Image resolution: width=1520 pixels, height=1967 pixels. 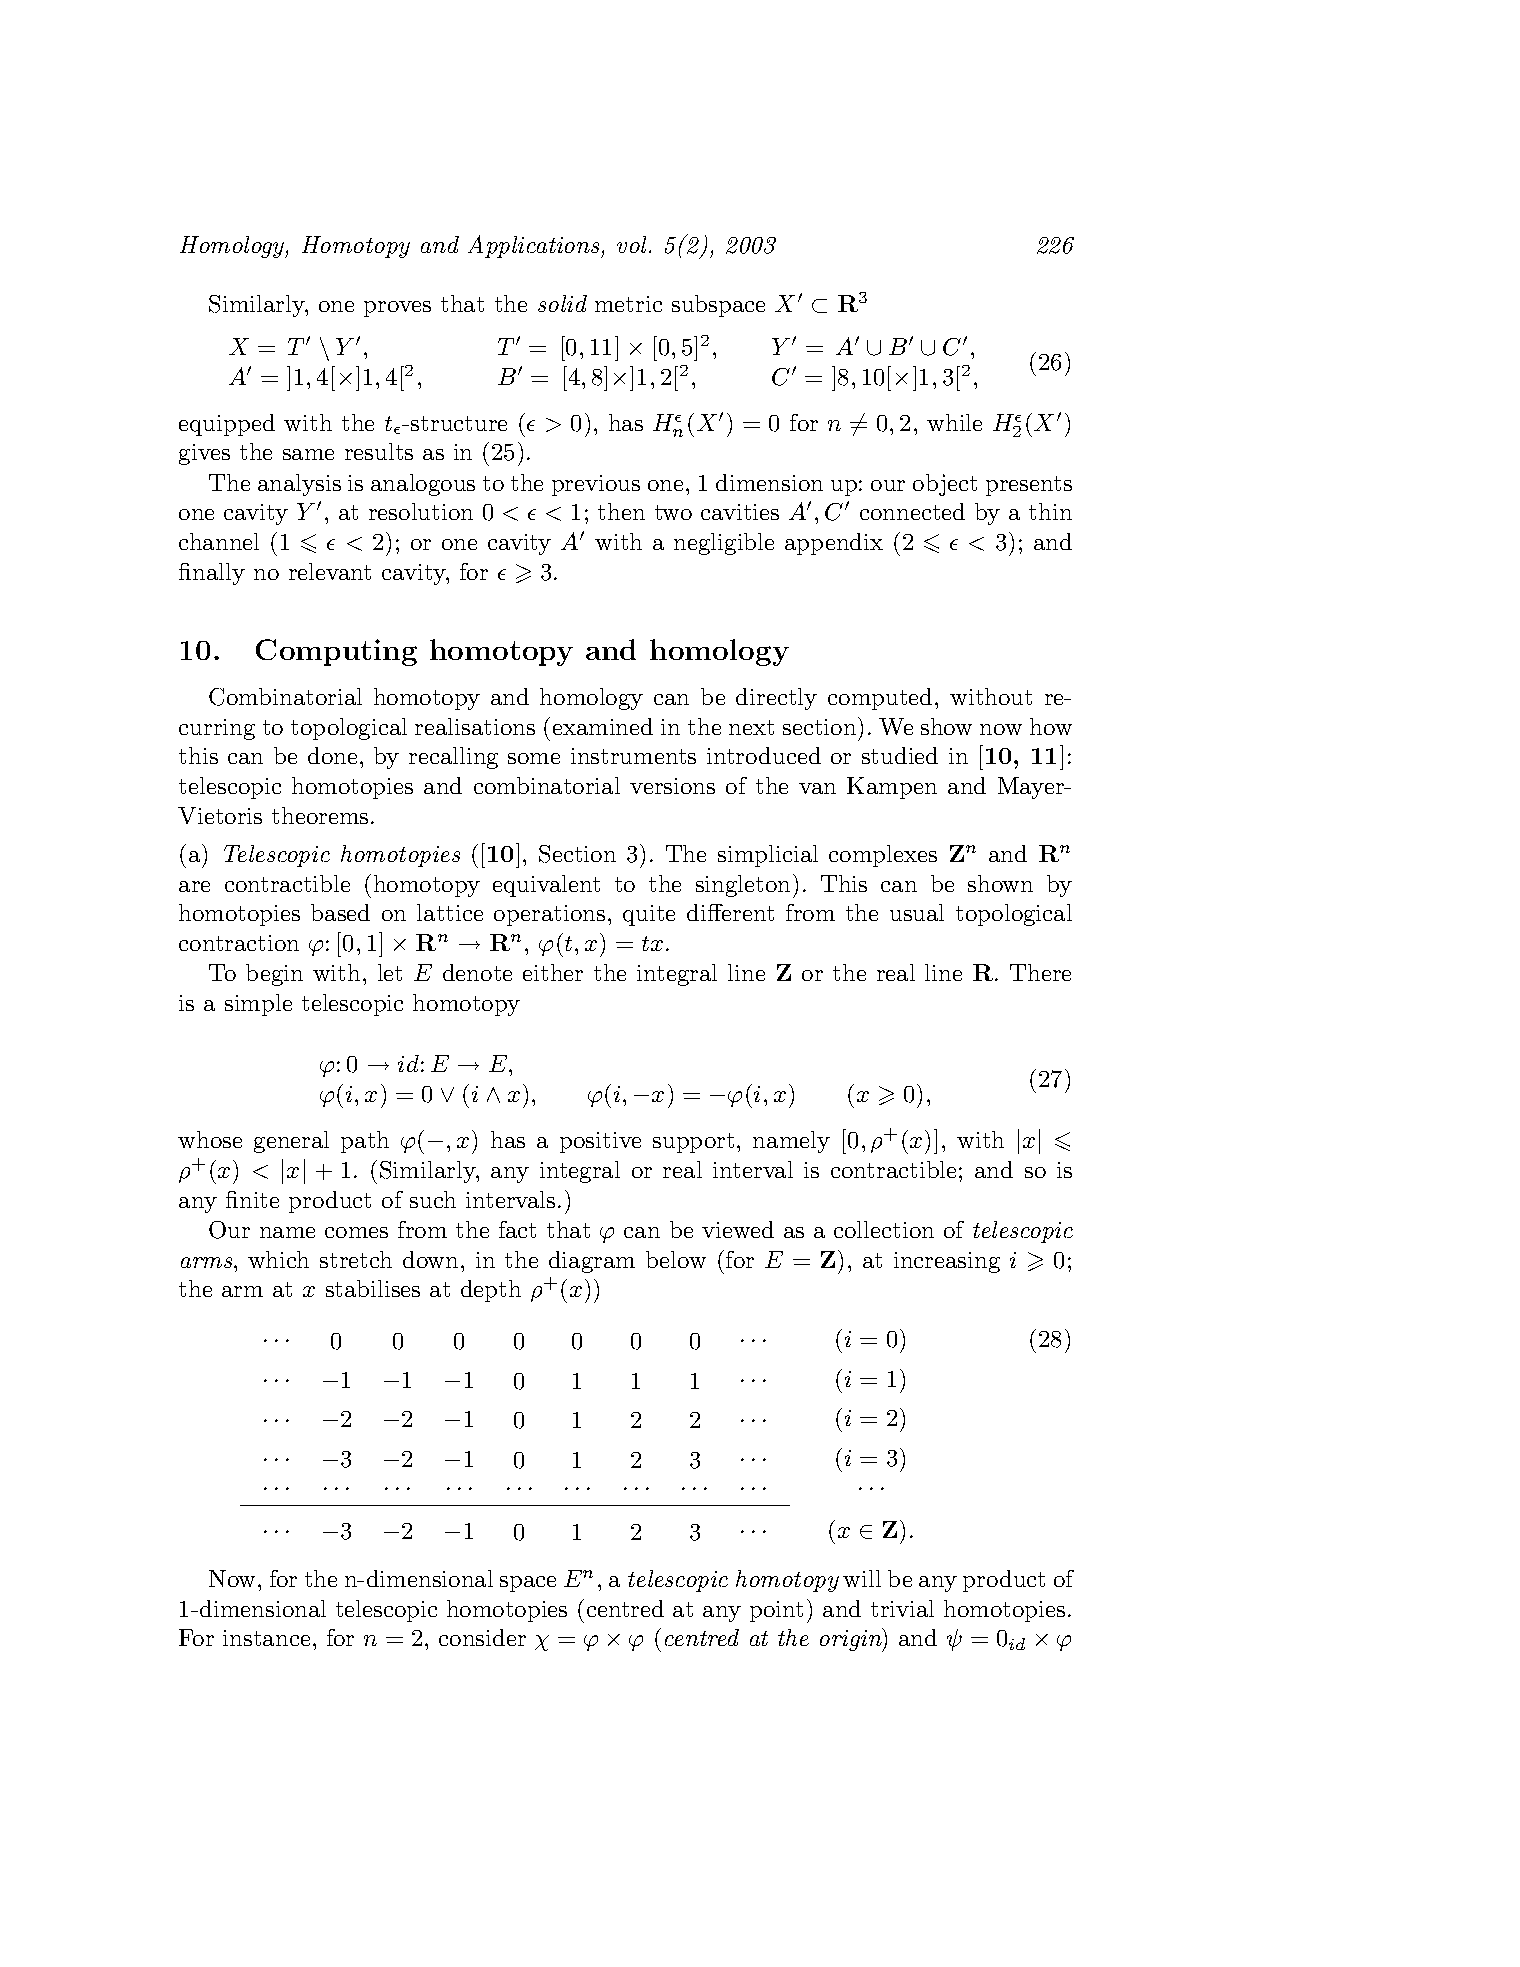 I want to click on diagram, so click(x=592, y=1262).
